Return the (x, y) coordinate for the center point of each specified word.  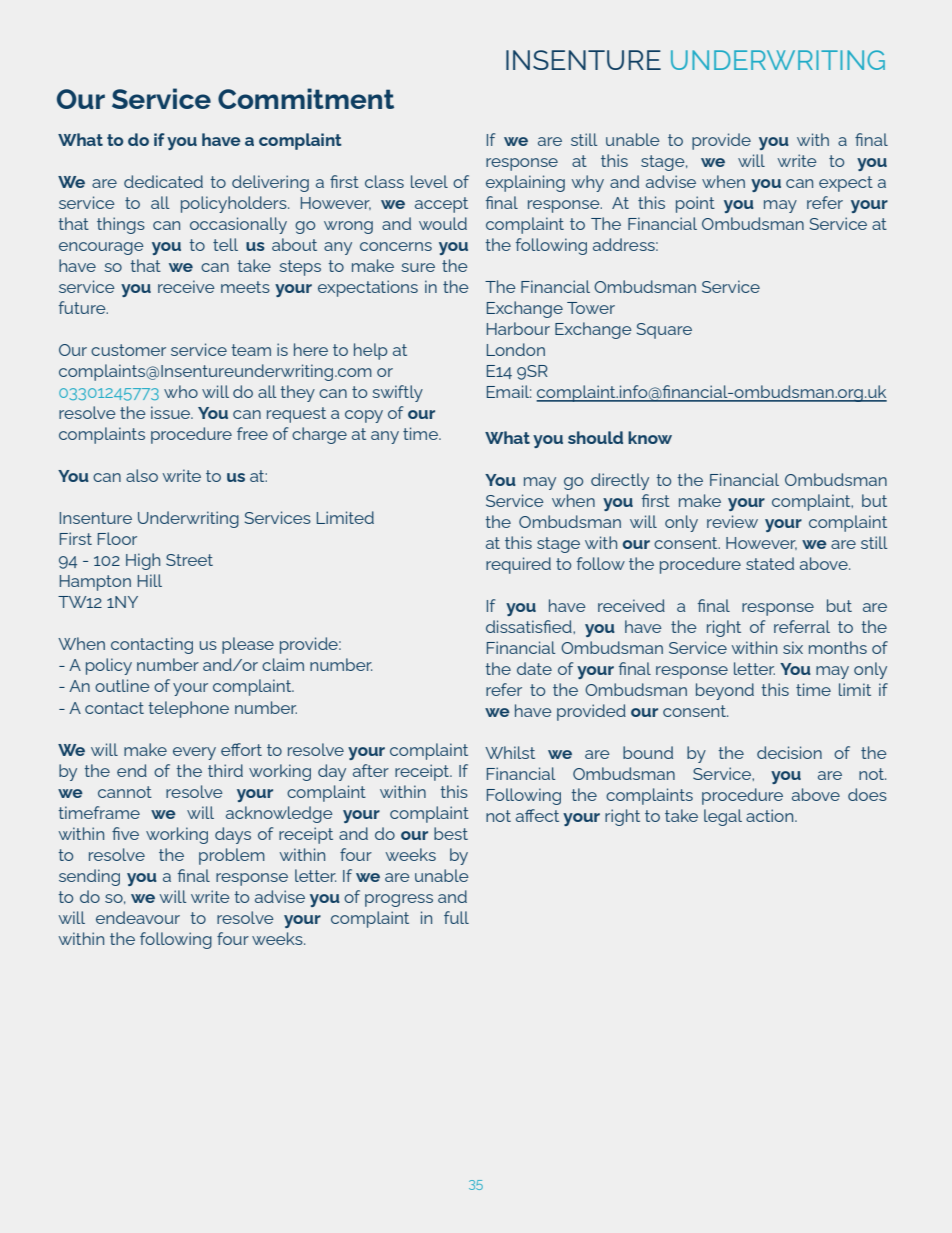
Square (664, 331)
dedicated (163, 181)
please (248, 645)
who (181, 391)
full (456, 917)
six (793, 647)
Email (509, 391)
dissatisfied (530, 626)
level (429, 181)
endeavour (138, 917)
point (695, 204)
